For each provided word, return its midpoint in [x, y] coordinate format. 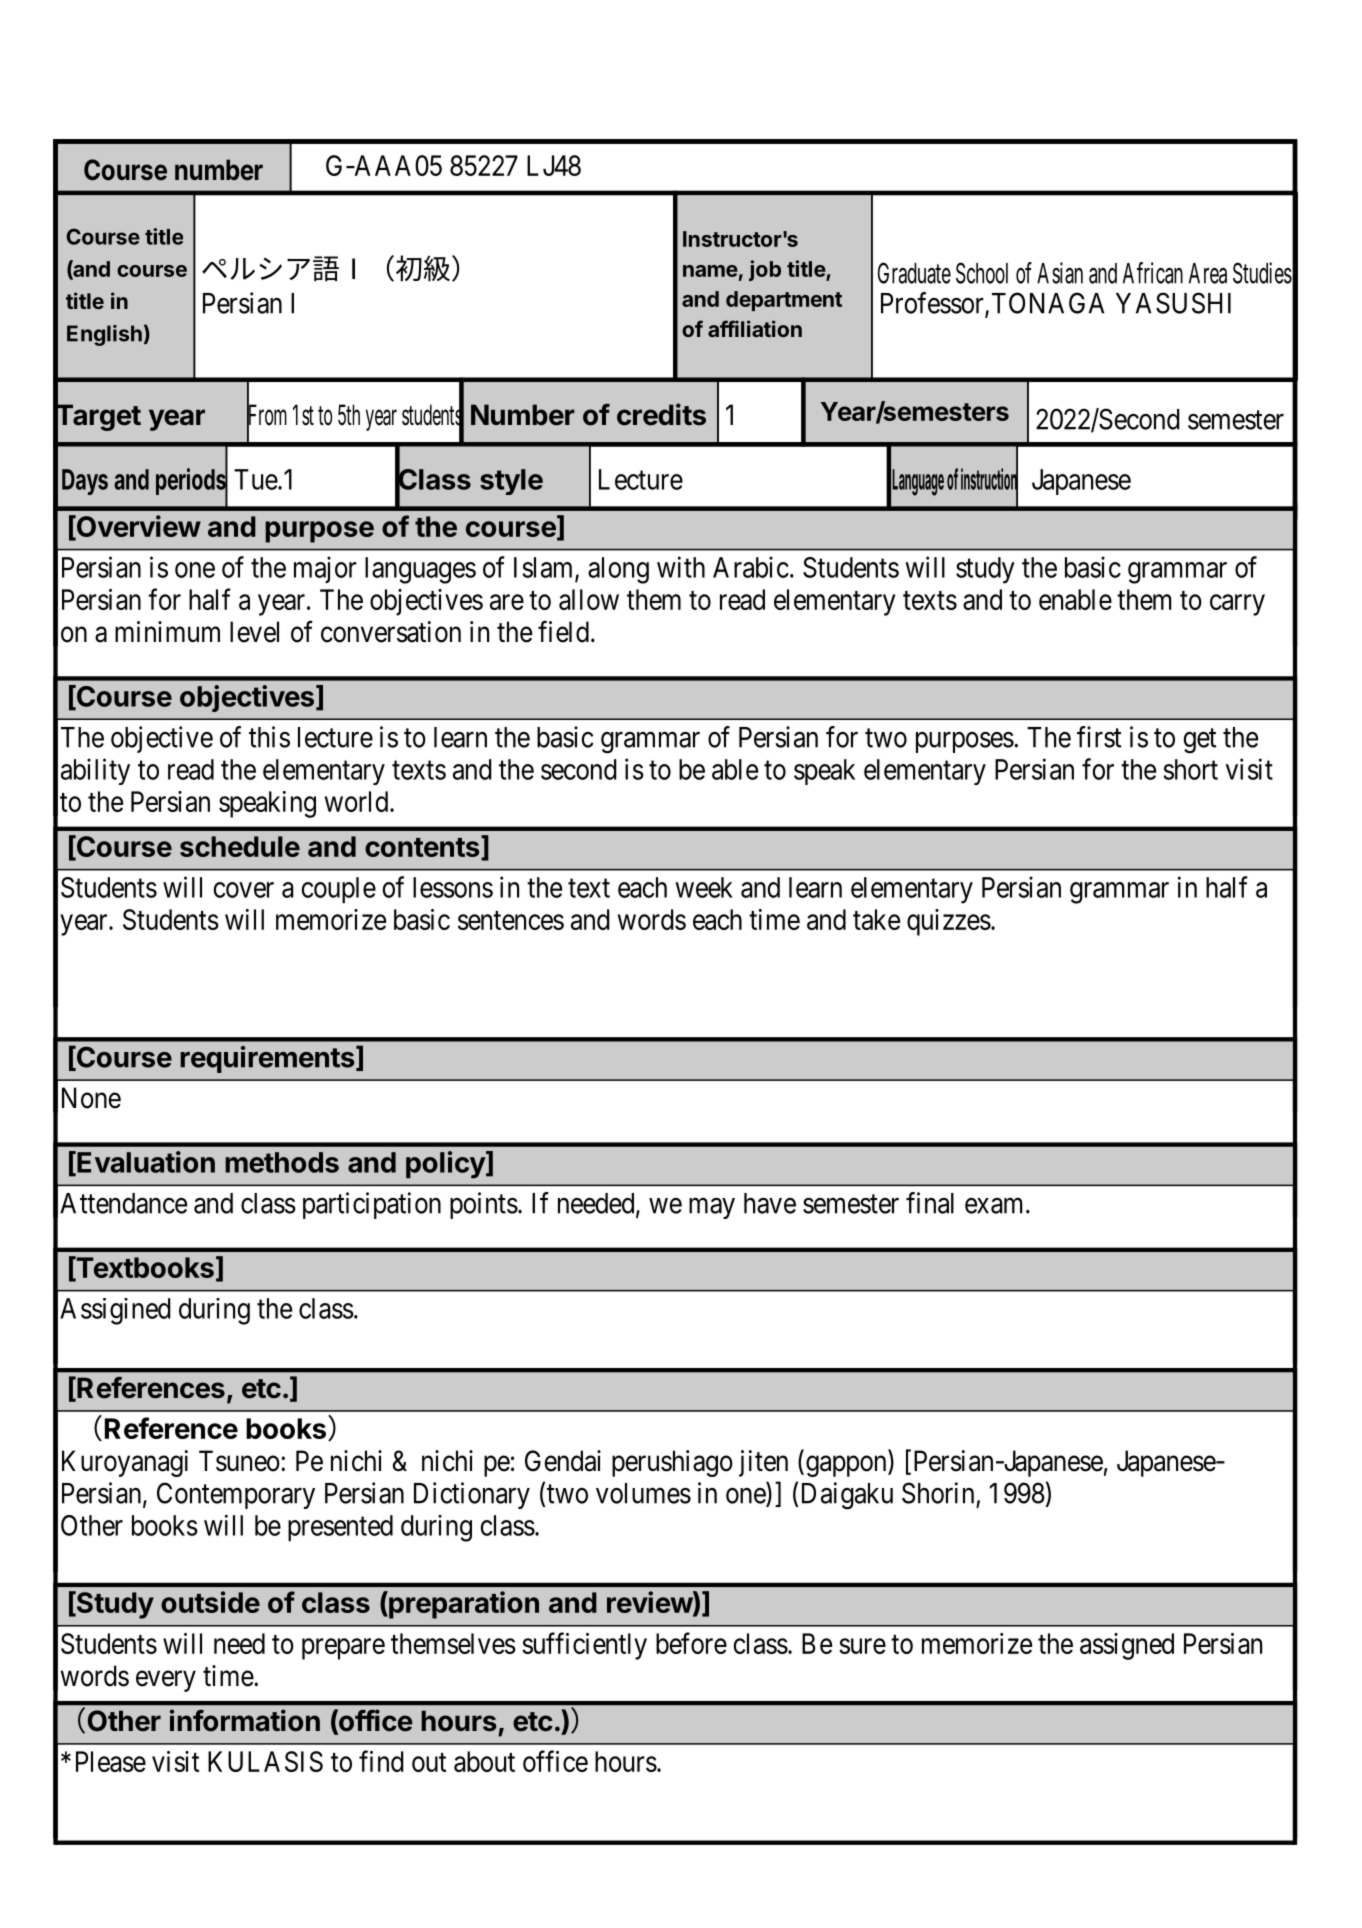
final [930, 1203]
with [681, 567]
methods [282, 1162]
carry [1237, 605]
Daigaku [847, 1496]
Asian [1060, 273]
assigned [1127, 1646]
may [712, 1208]
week [704, 887]
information [245, 1720]
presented [340, 1528]
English [104, 335]
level [254, 632]
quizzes [949, 922]
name [710, 271]
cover [244, 890]
